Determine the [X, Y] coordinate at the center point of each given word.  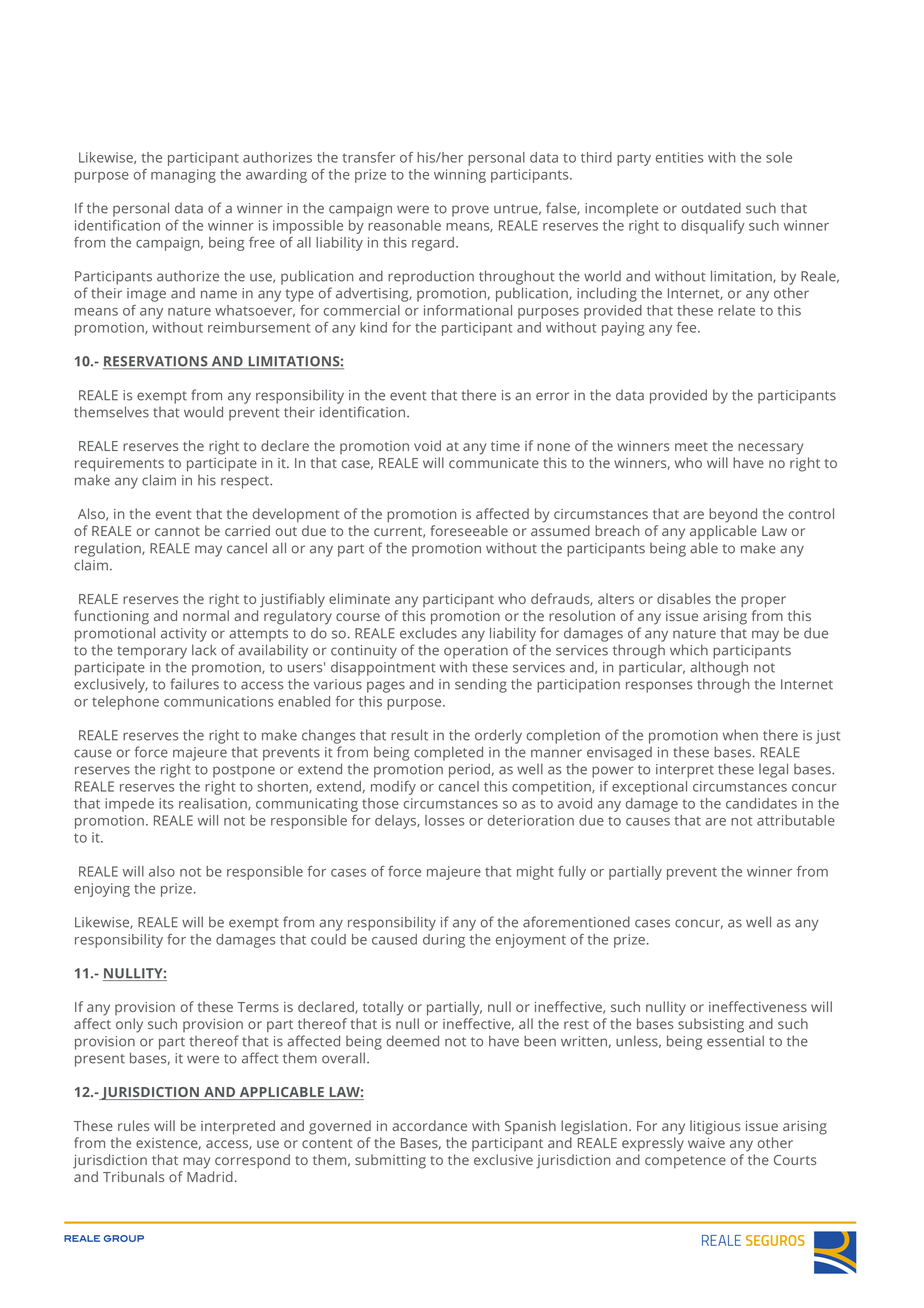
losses [445, 820]
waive [706, 1143]
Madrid [210, 1176]
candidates [761, 803]
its [166, 803]
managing [183, 176]
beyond [733, 515]
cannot [177, 531]
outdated [711, 208]
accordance [429, 1125]
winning [460, 176]
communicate [494, 463]
